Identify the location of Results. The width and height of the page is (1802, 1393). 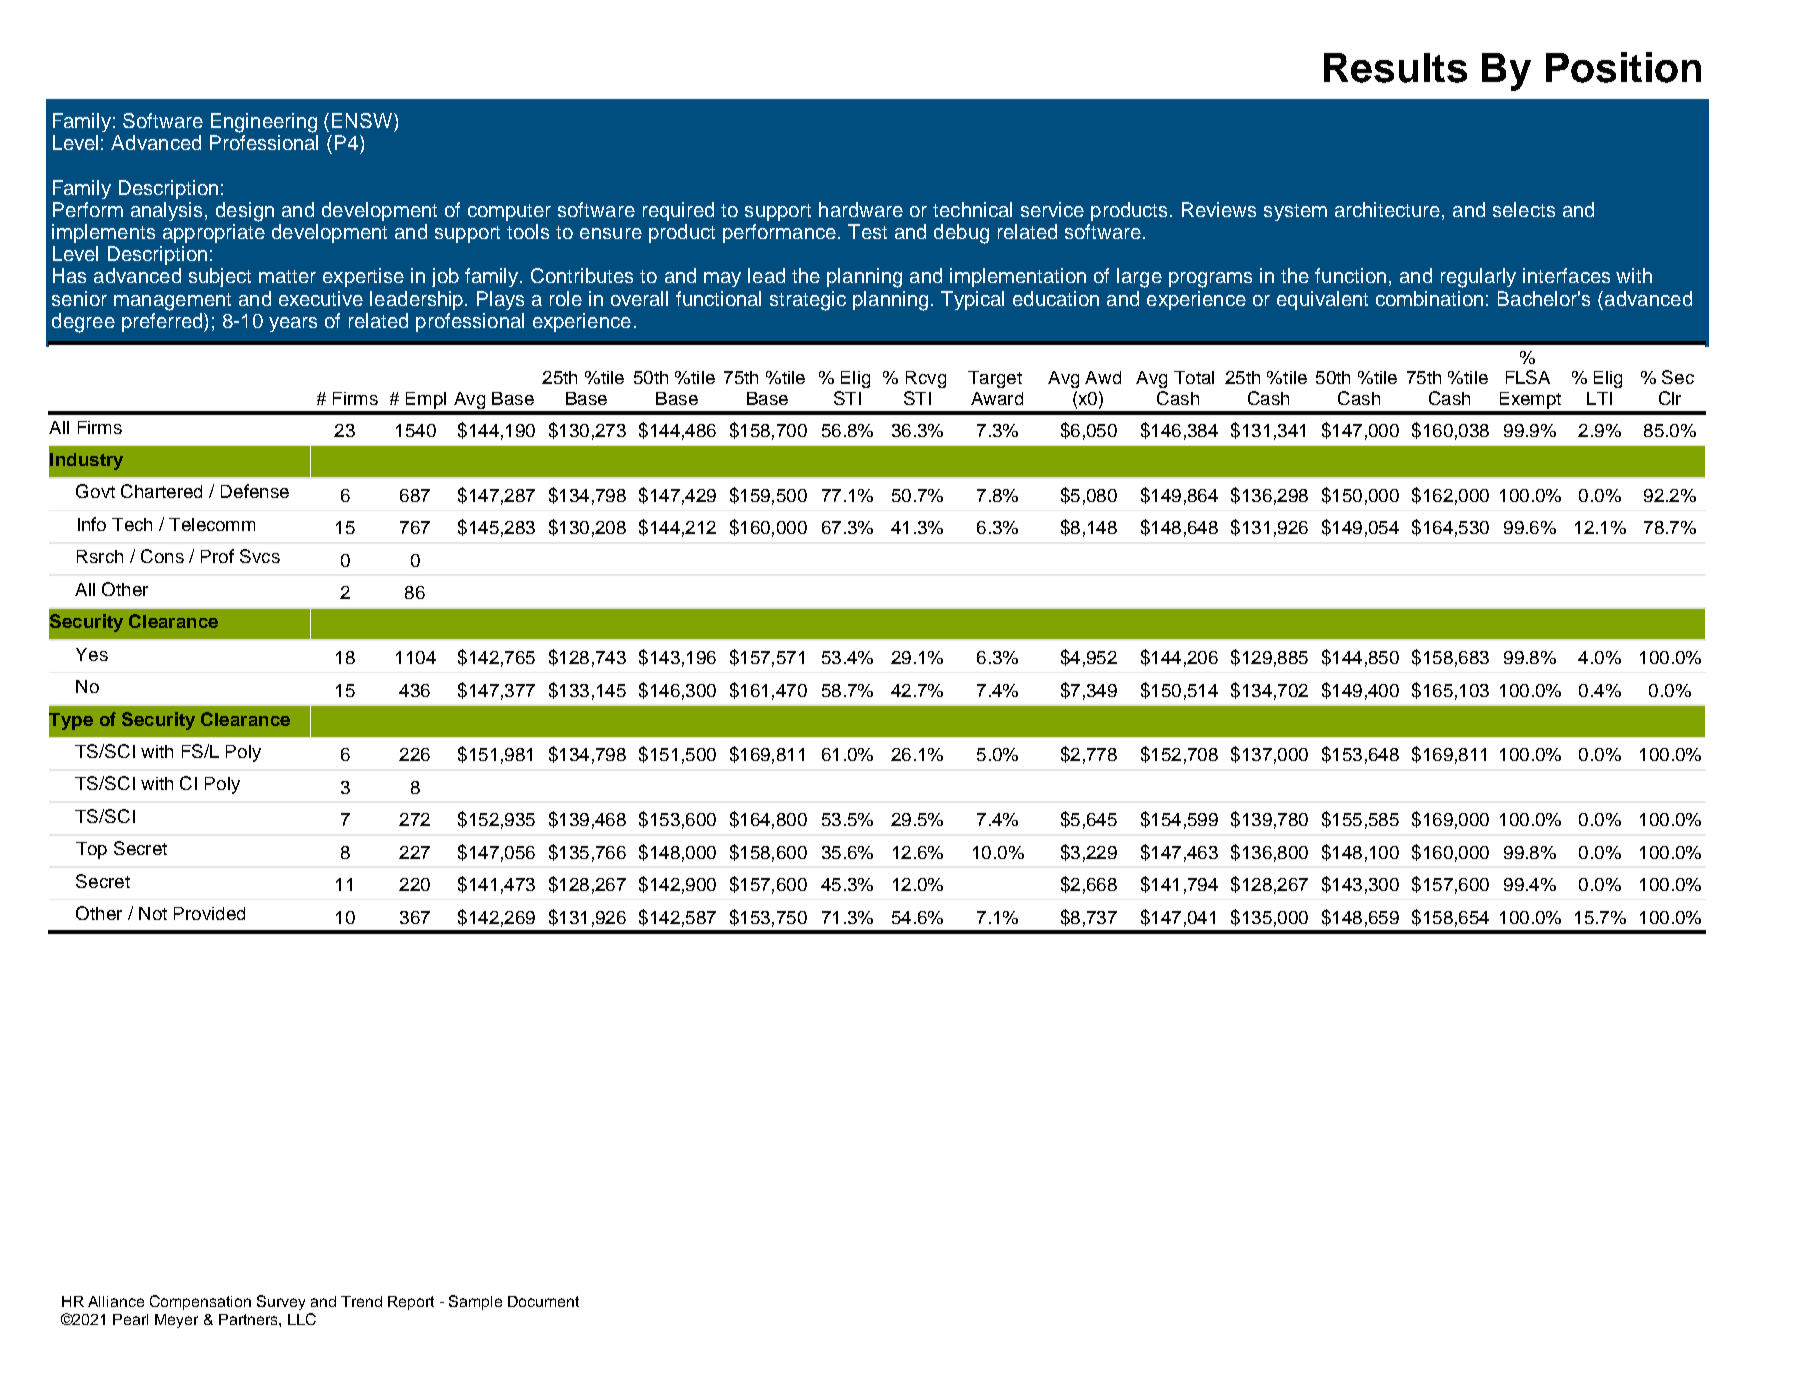
(1395, 68).
